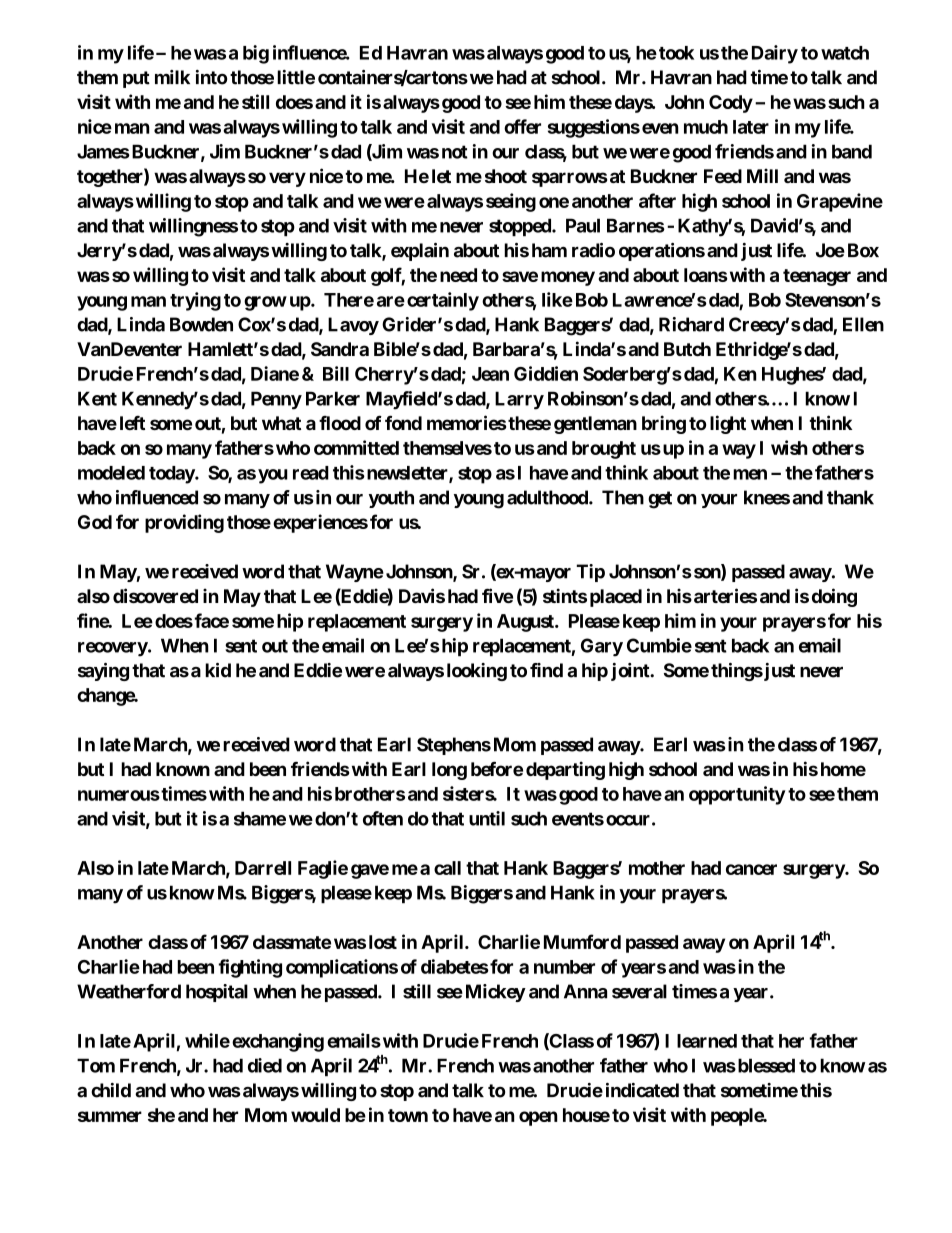 This screenshot has width=952, height=1233. I want to click on open, so click(538, 1118).
